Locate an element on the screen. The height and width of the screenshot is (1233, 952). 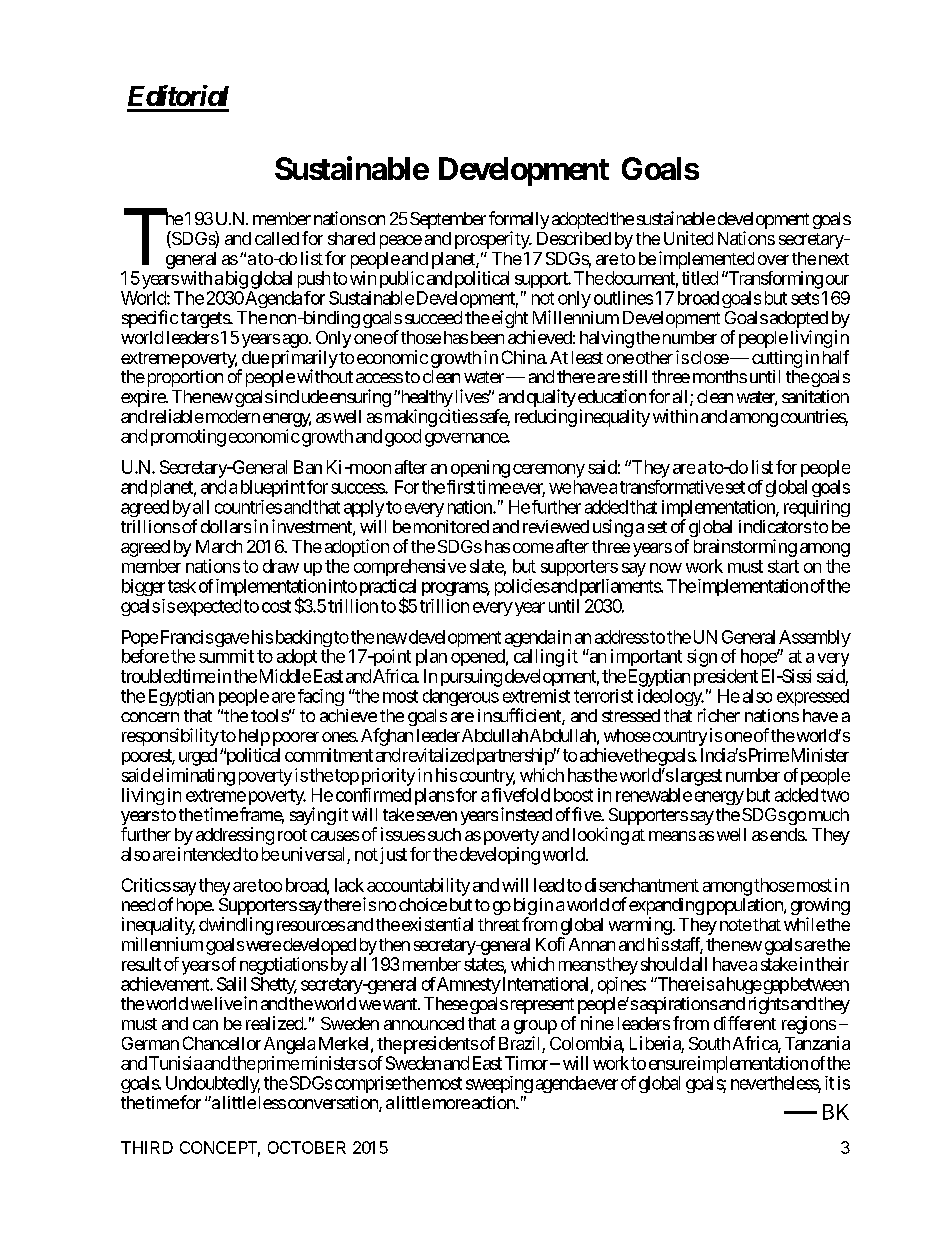
implemented is located at coordinates (706, 260).
